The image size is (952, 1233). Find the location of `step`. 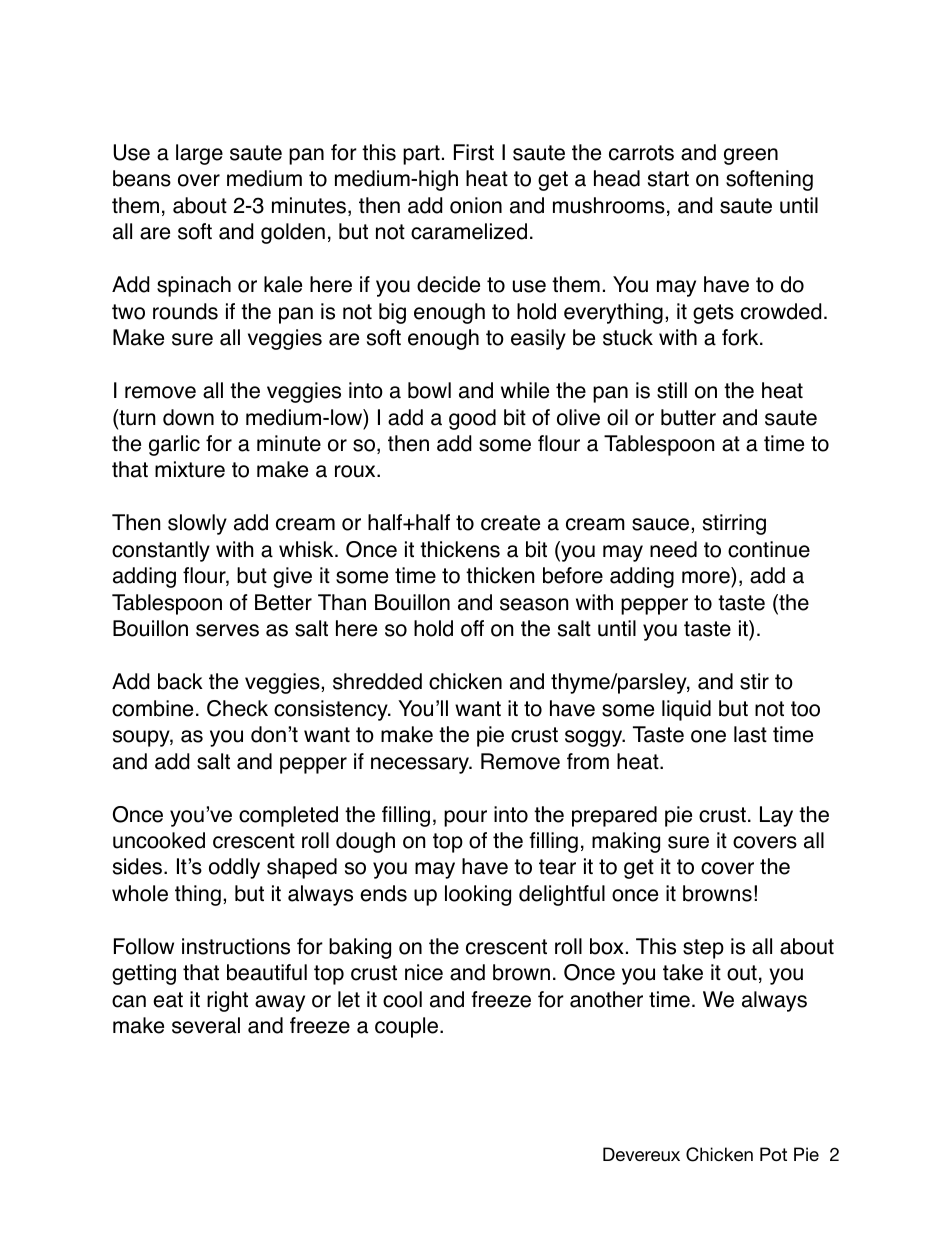

step is located at coordinates (703, 949).
